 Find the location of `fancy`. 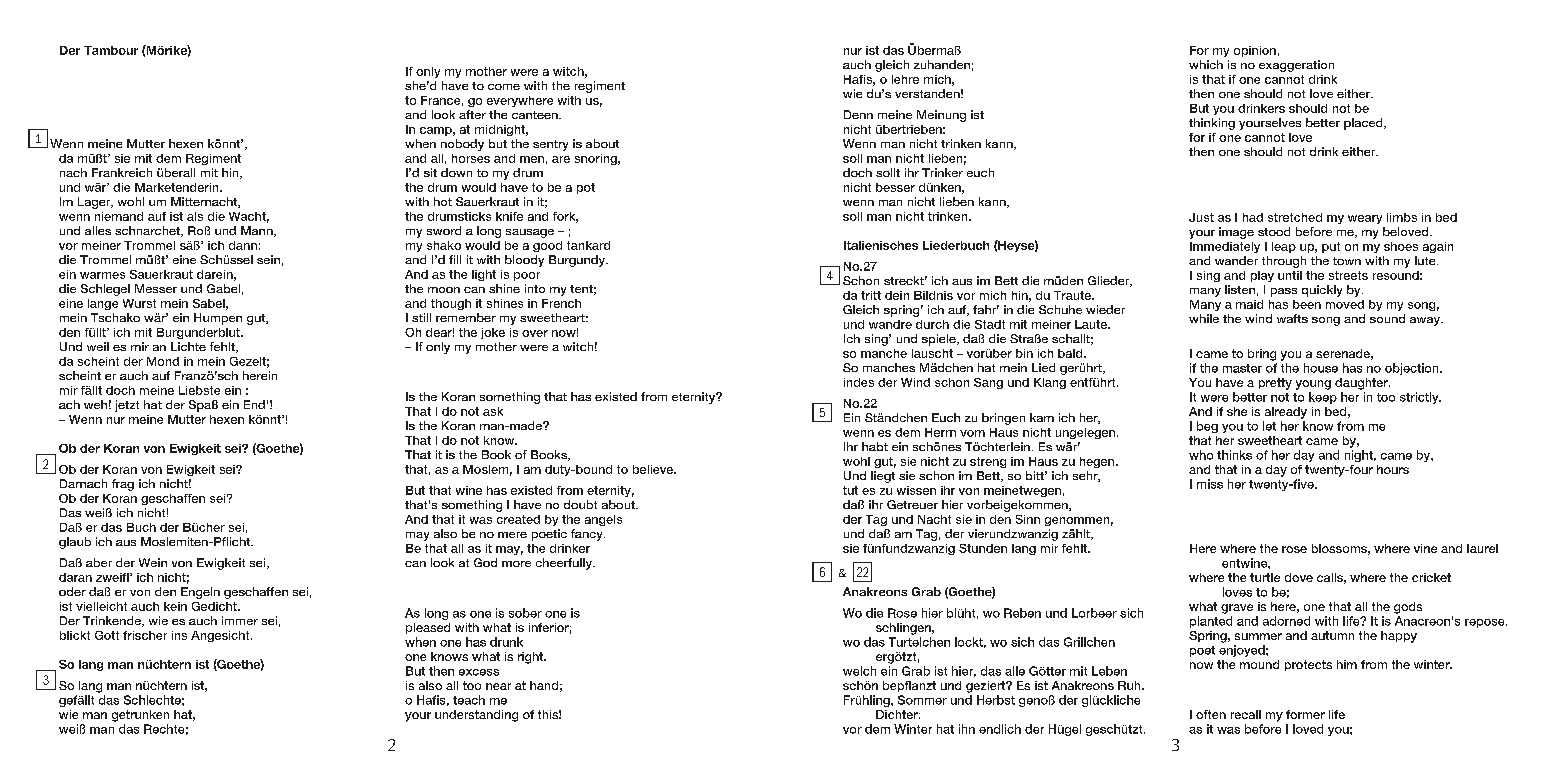

fancy is located at coordinates (588, 535).
